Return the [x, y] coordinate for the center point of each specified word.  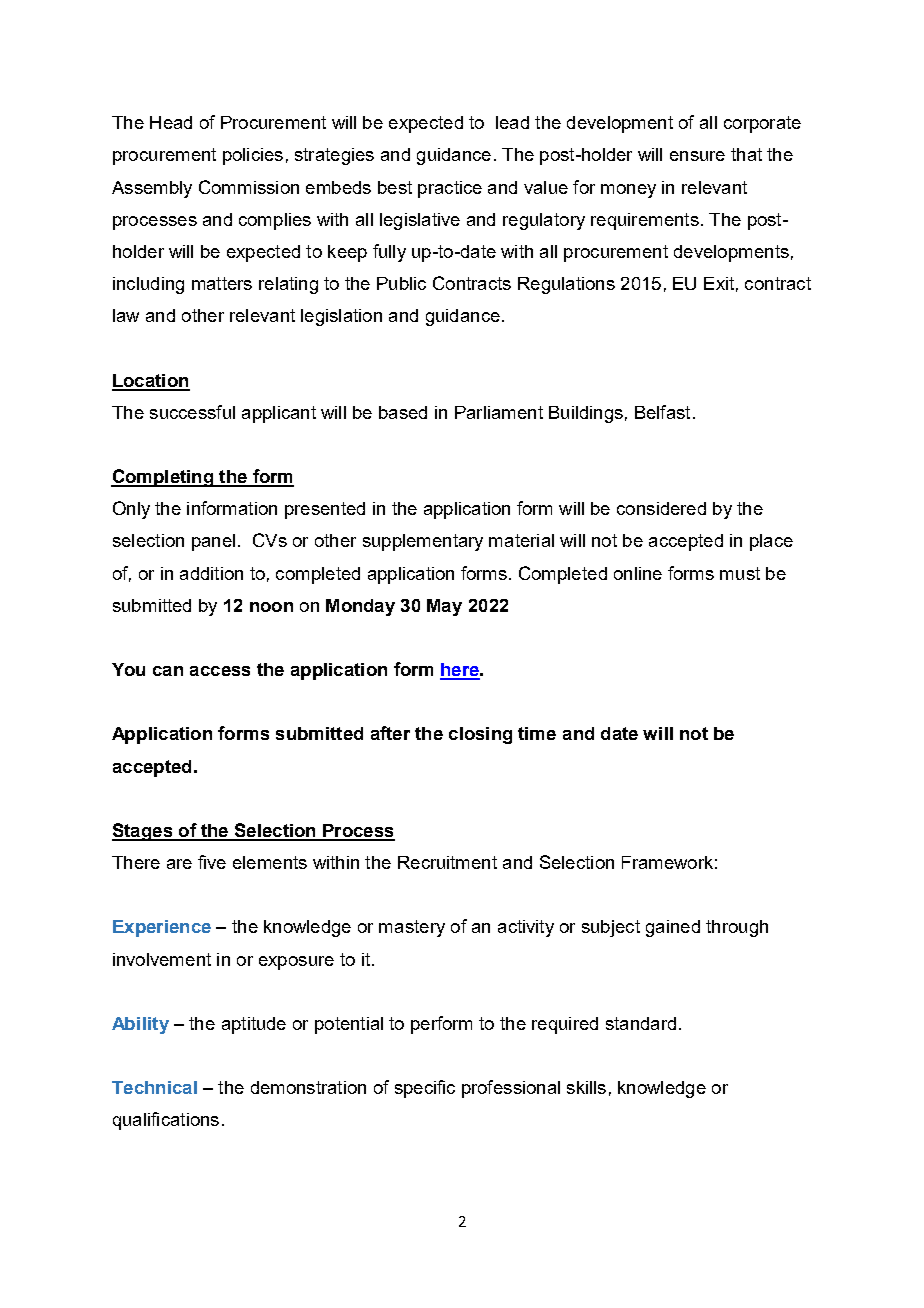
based [403, 412]
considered [661, 508]
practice [450, 189]
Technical [154, 1087]
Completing [163, 478]
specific [425, 1089]
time [537, 733]
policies [253, 156]
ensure [697, 156]
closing [480, 735]
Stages [143, 832]
